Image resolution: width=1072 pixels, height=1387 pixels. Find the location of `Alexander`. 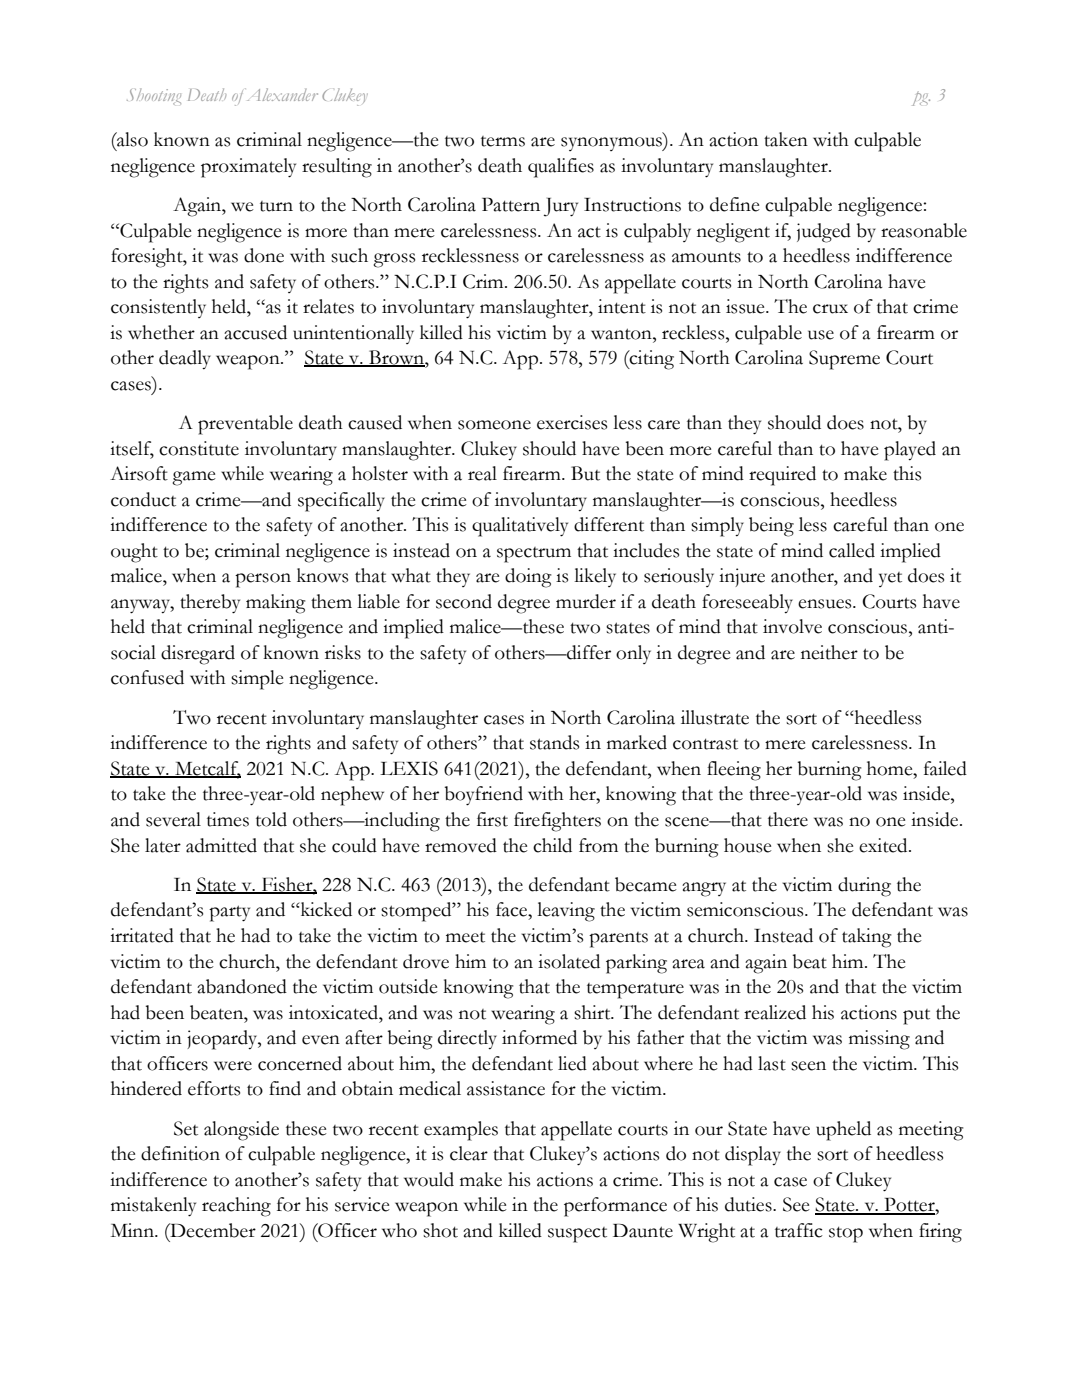

Alexander is located at coordinates (281, 94).
